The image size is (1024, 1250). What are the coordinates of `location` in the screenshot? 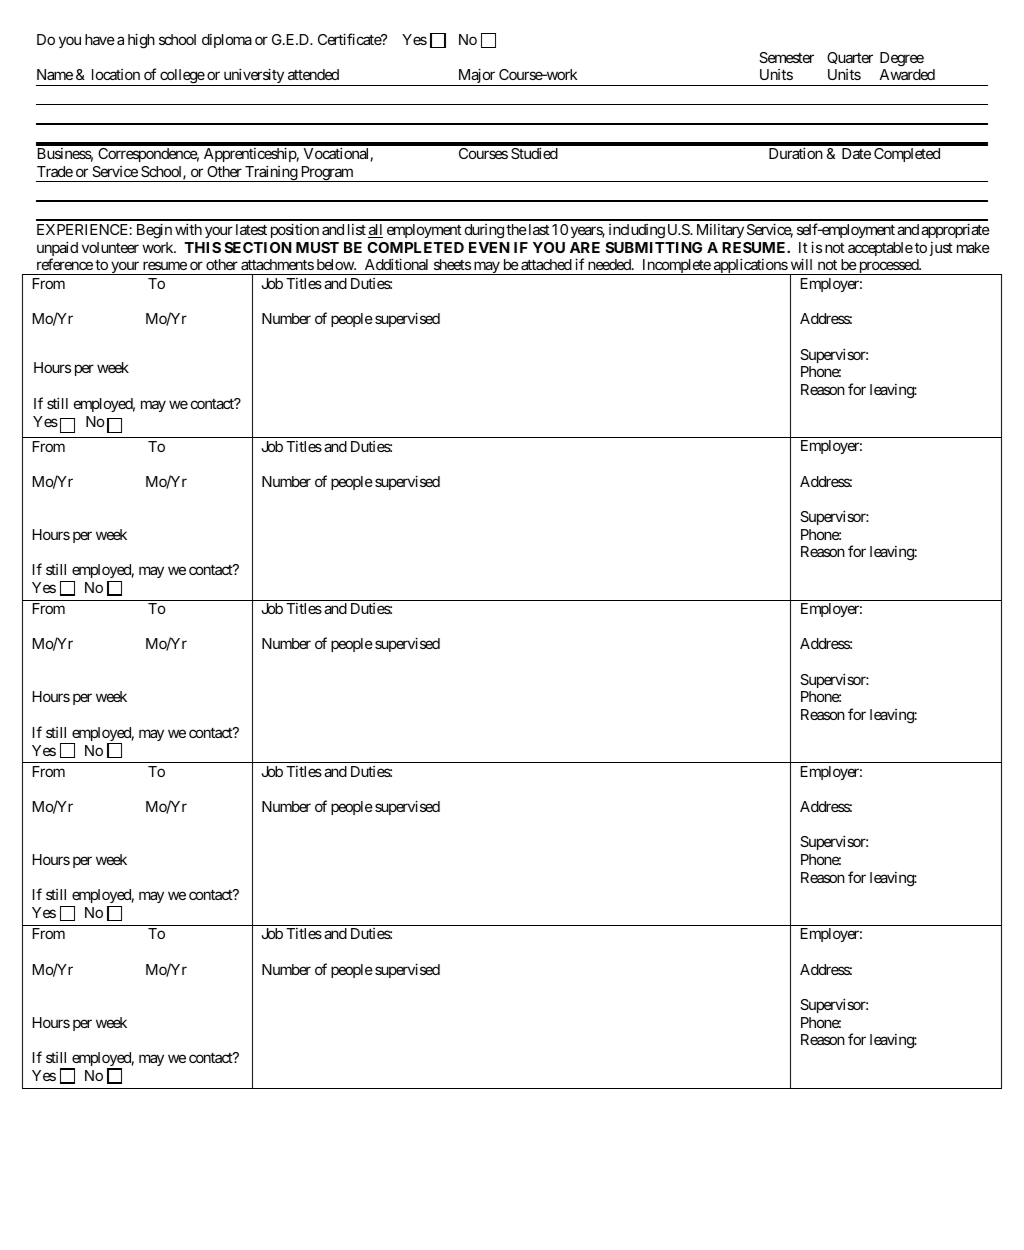 It's located at (116, 74).
